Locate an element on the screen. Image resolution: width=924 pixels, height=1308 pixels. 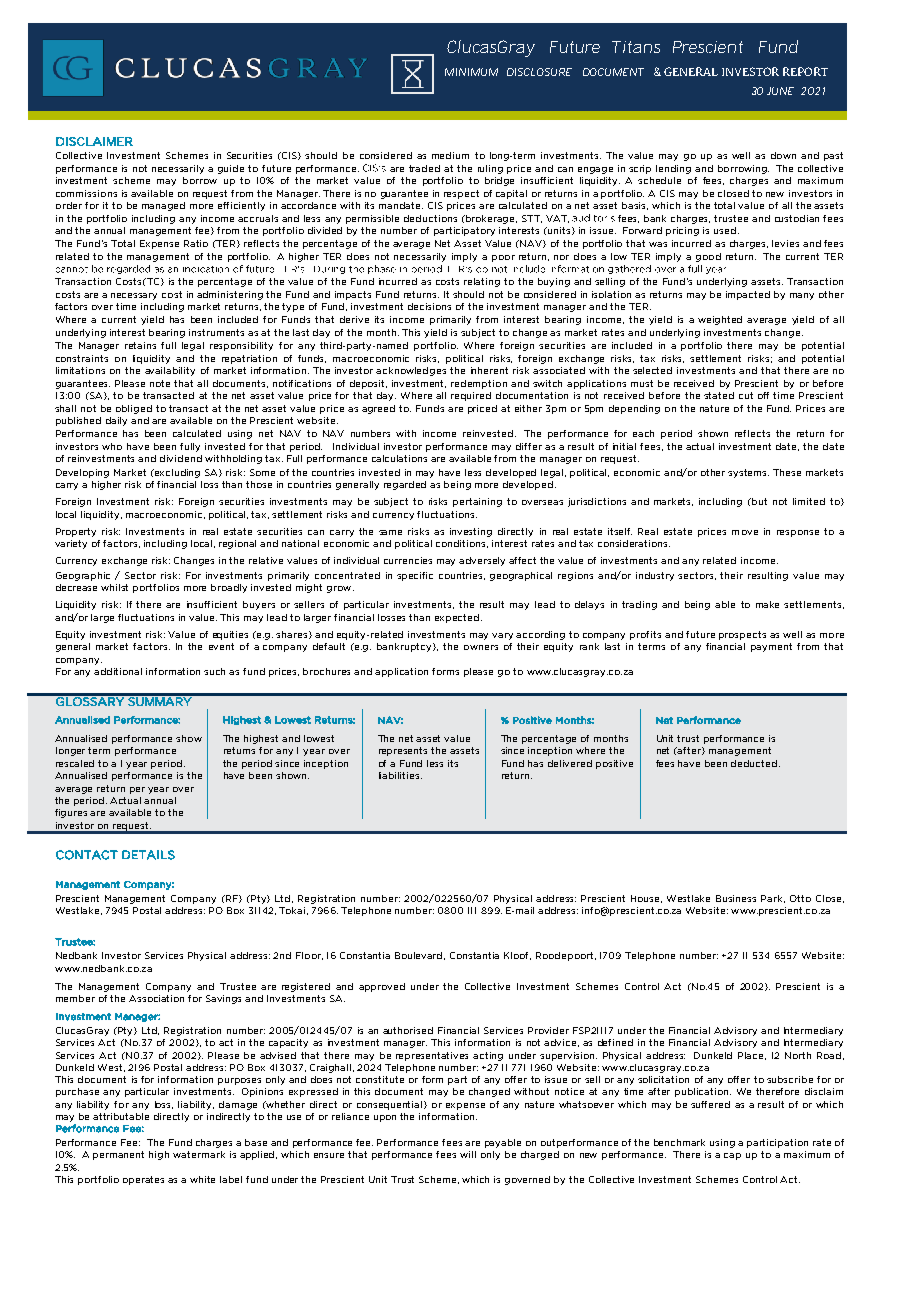
will is located at coordinates (468, 1154).
